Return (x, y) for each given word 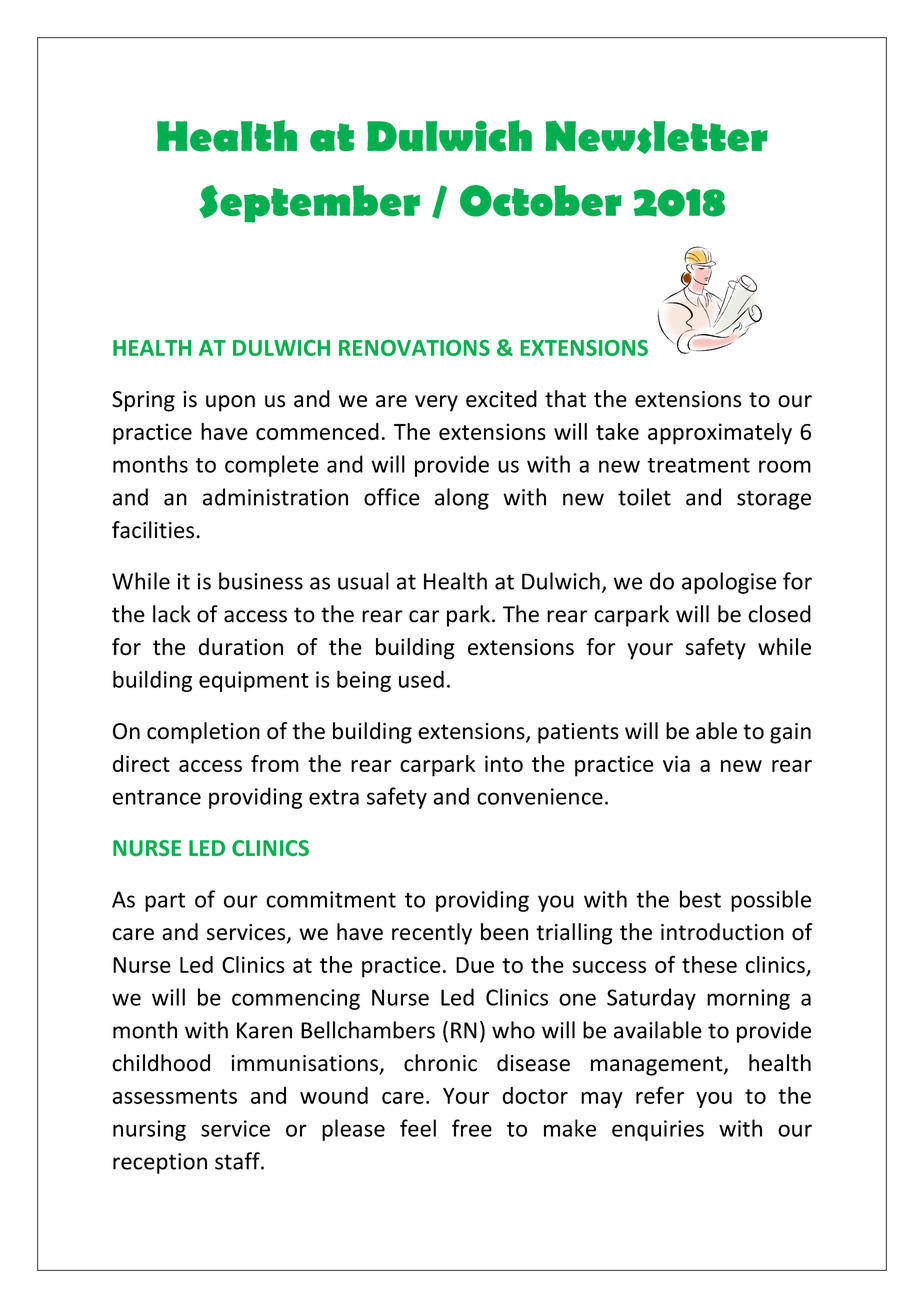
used (421, 679)
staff (238, 1161)
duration (240, 647)
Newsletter (657, 137)
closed (779, 614)
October (541, 201)
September (309, 204)
